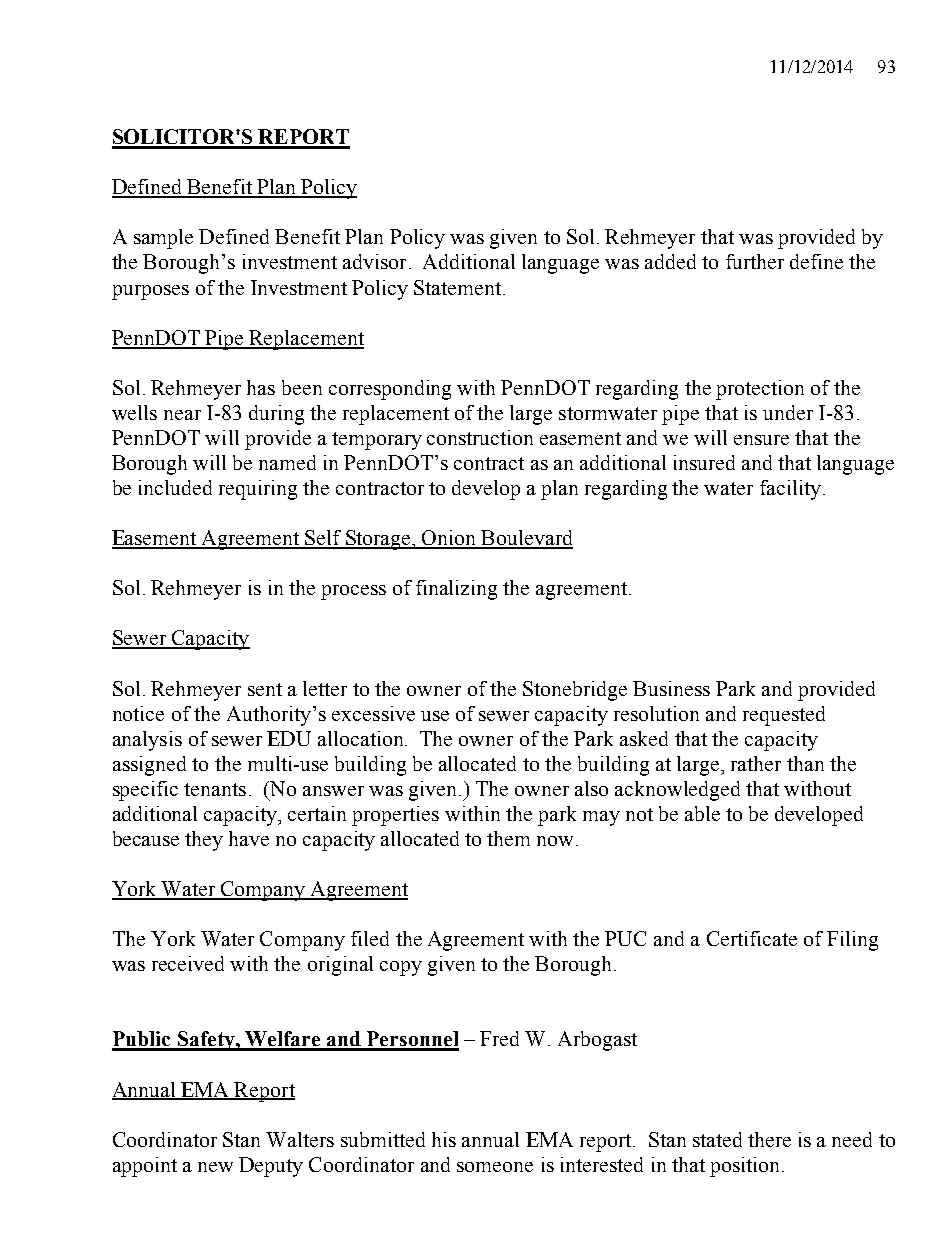 This image has width=952, height=1233. I want to click on copy, so click(401, 968).
